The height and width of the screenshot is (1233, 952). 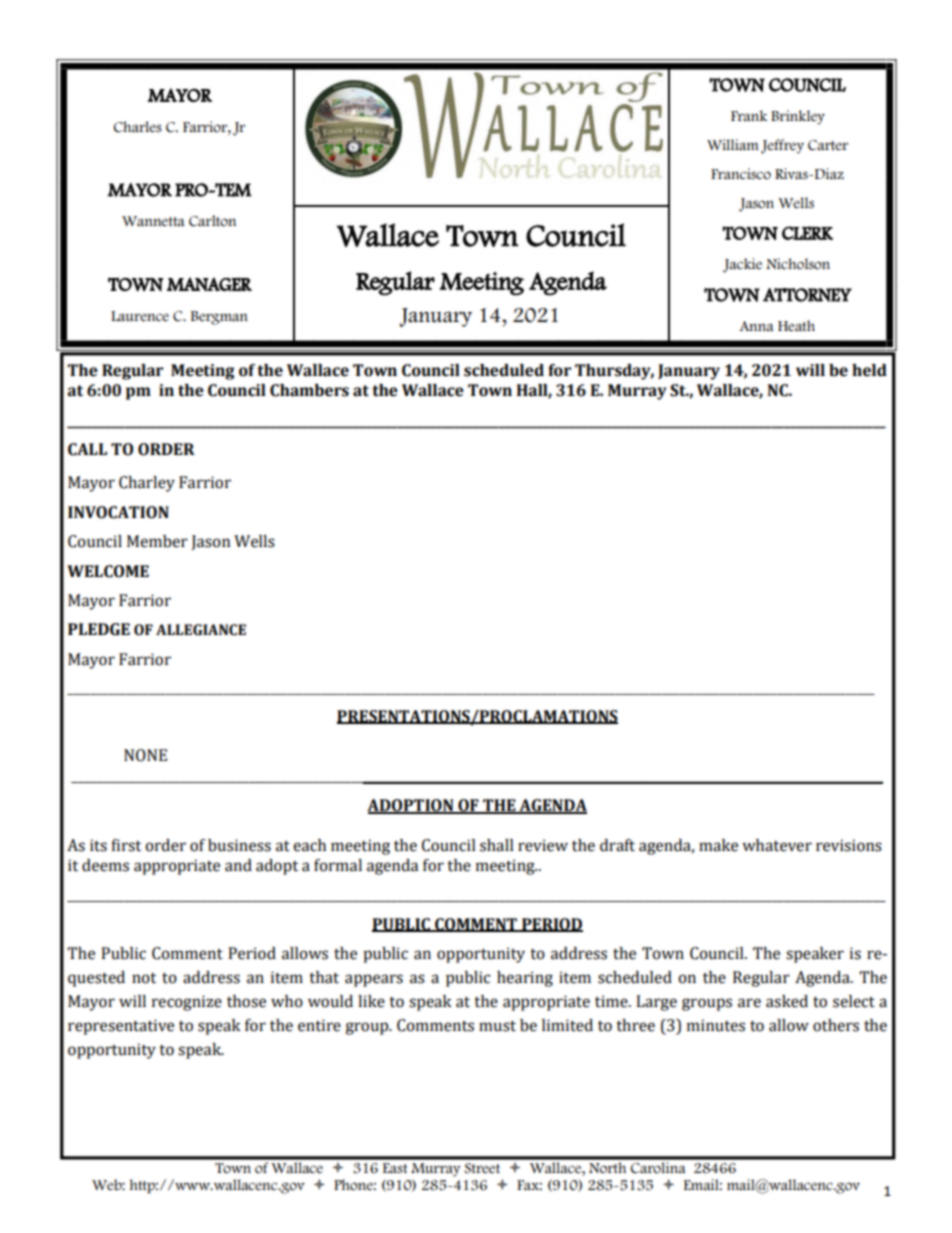 I want to click on Jeffrey, so click(x=782, y=146).
